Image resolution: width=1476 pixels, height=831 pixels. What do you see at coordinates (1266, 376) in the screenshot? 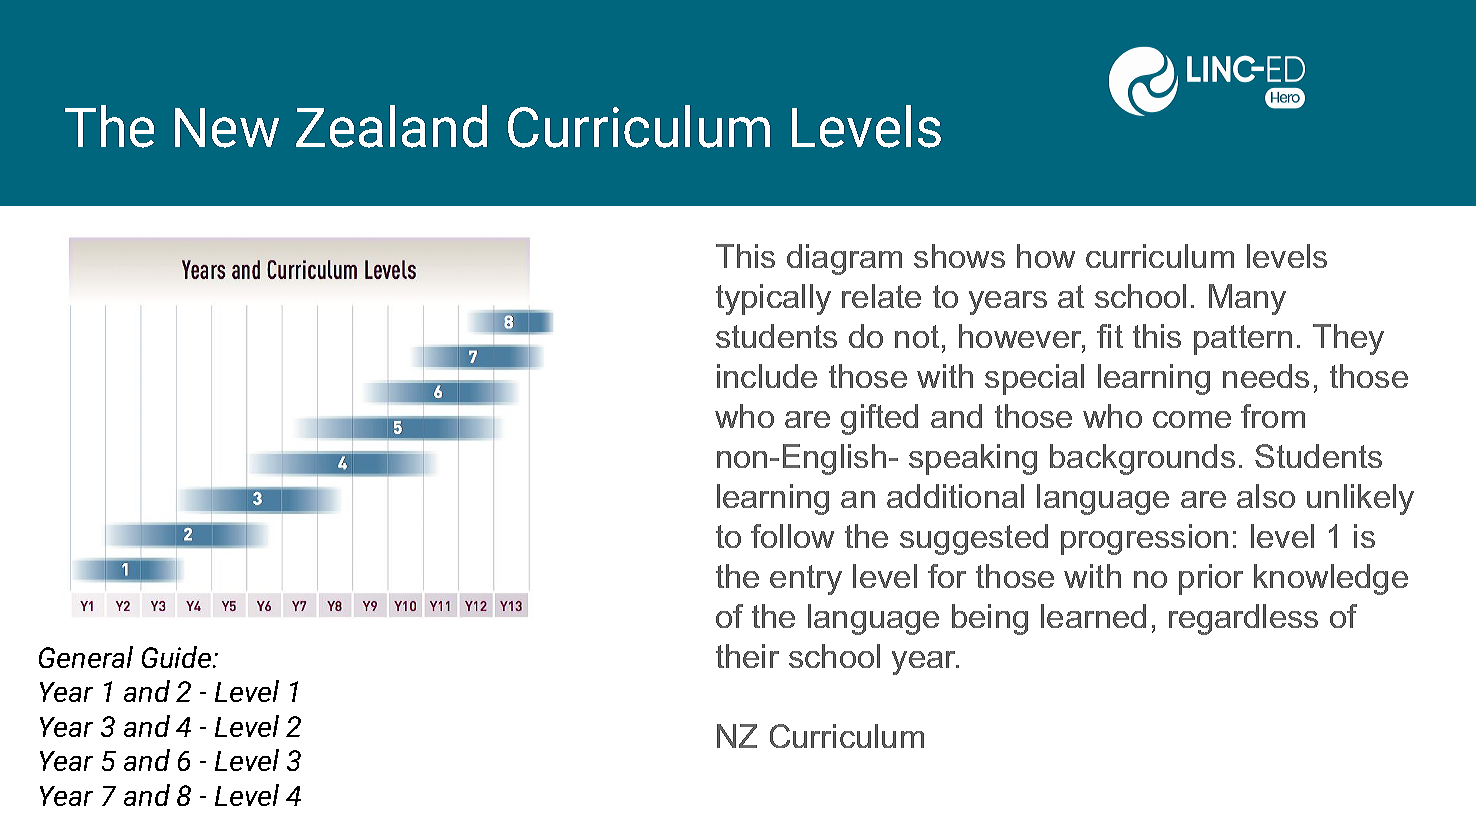
I see `needs` at bounding box center [1266, 376].
